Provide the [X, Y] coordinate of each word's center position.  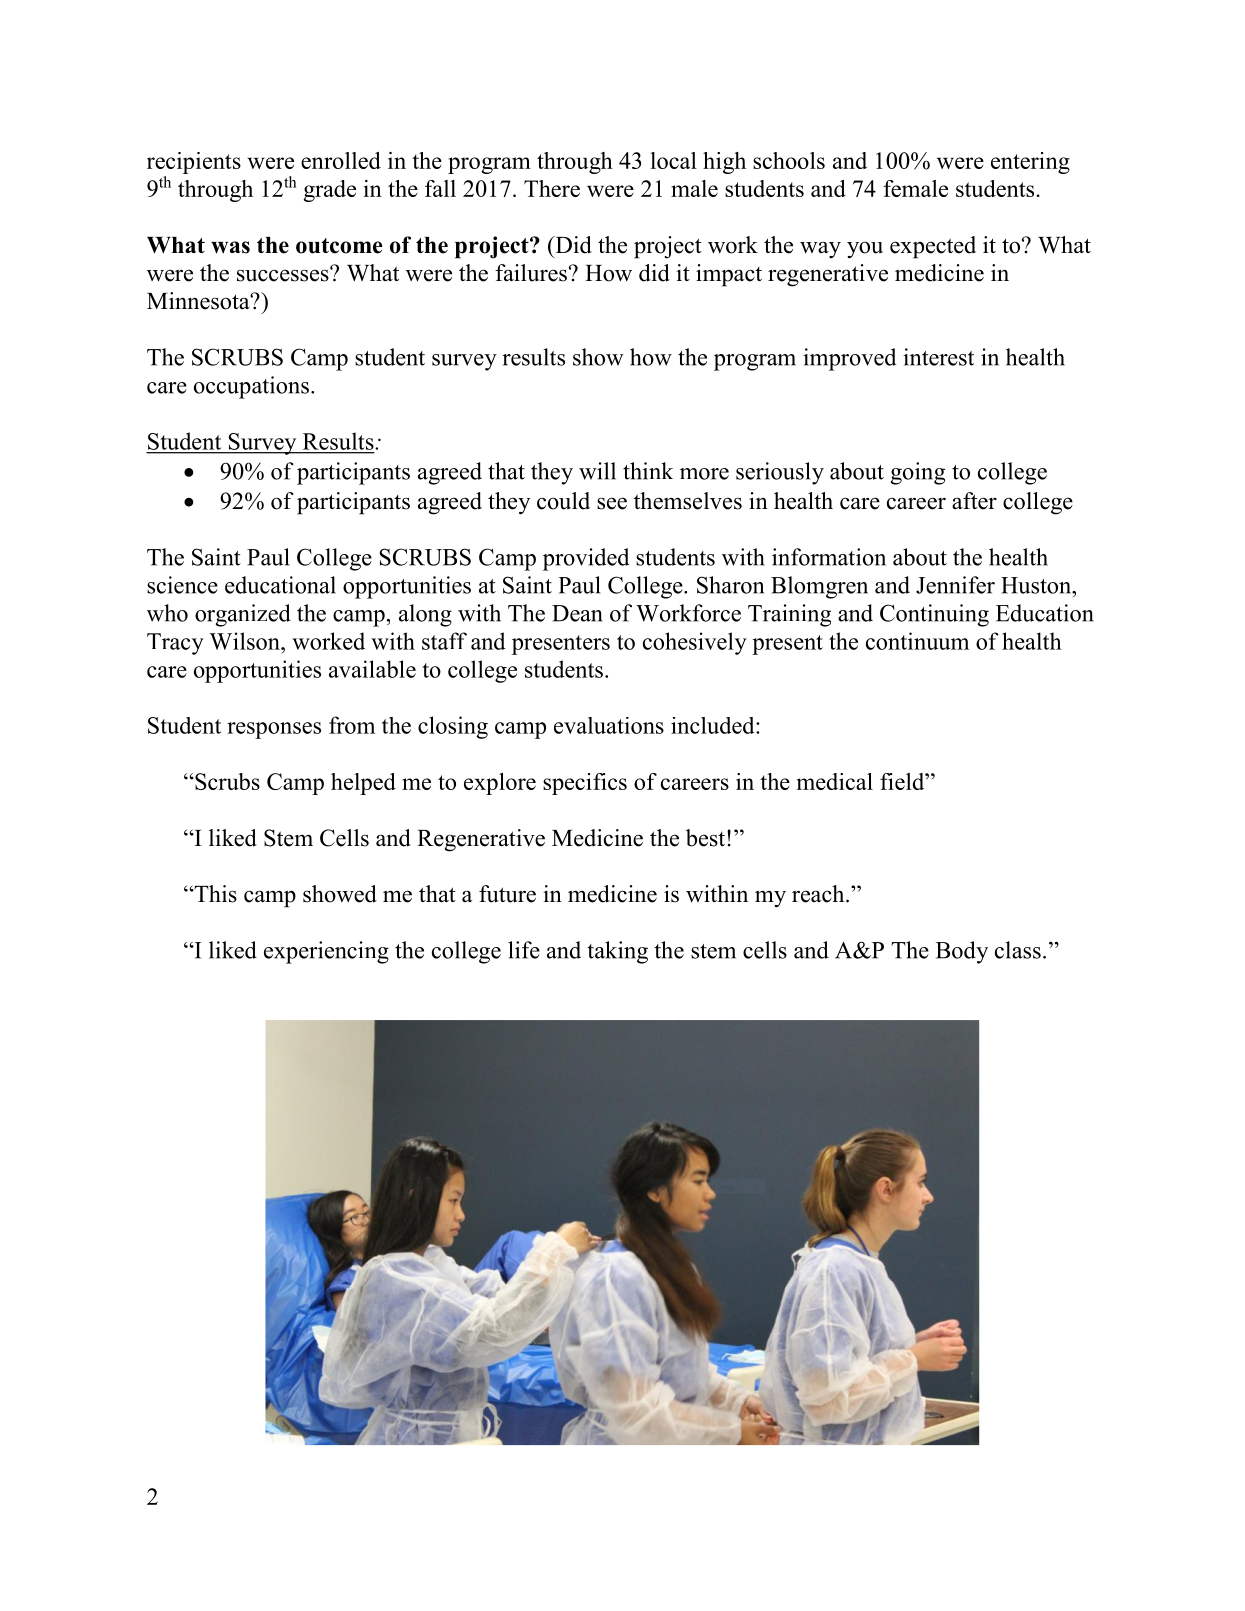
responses [274, 730]
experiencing [326, 952]
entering [1030, 163]
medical [835, 781]
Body [962, 952]
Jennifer [955, 585]
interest [938, 357]
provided [586, 559]
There [552, 188]
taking [618, 952]
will [597, 471]
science [182, 585]
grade [330, 191]
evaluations [609, 725]
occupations [251, 387]
